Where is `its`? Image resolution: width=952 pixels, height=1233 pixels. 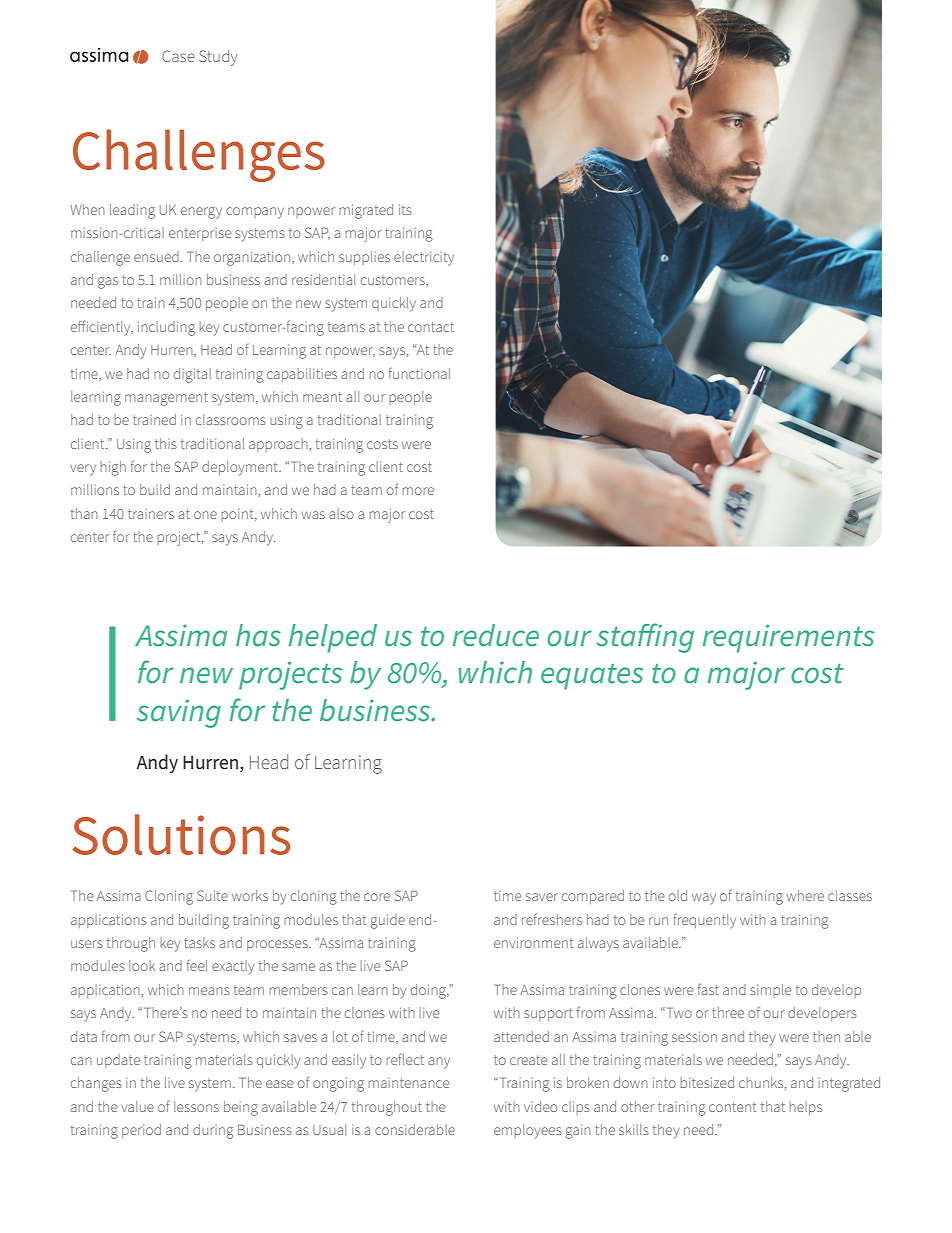
its is located at coordinates (405, 209).
